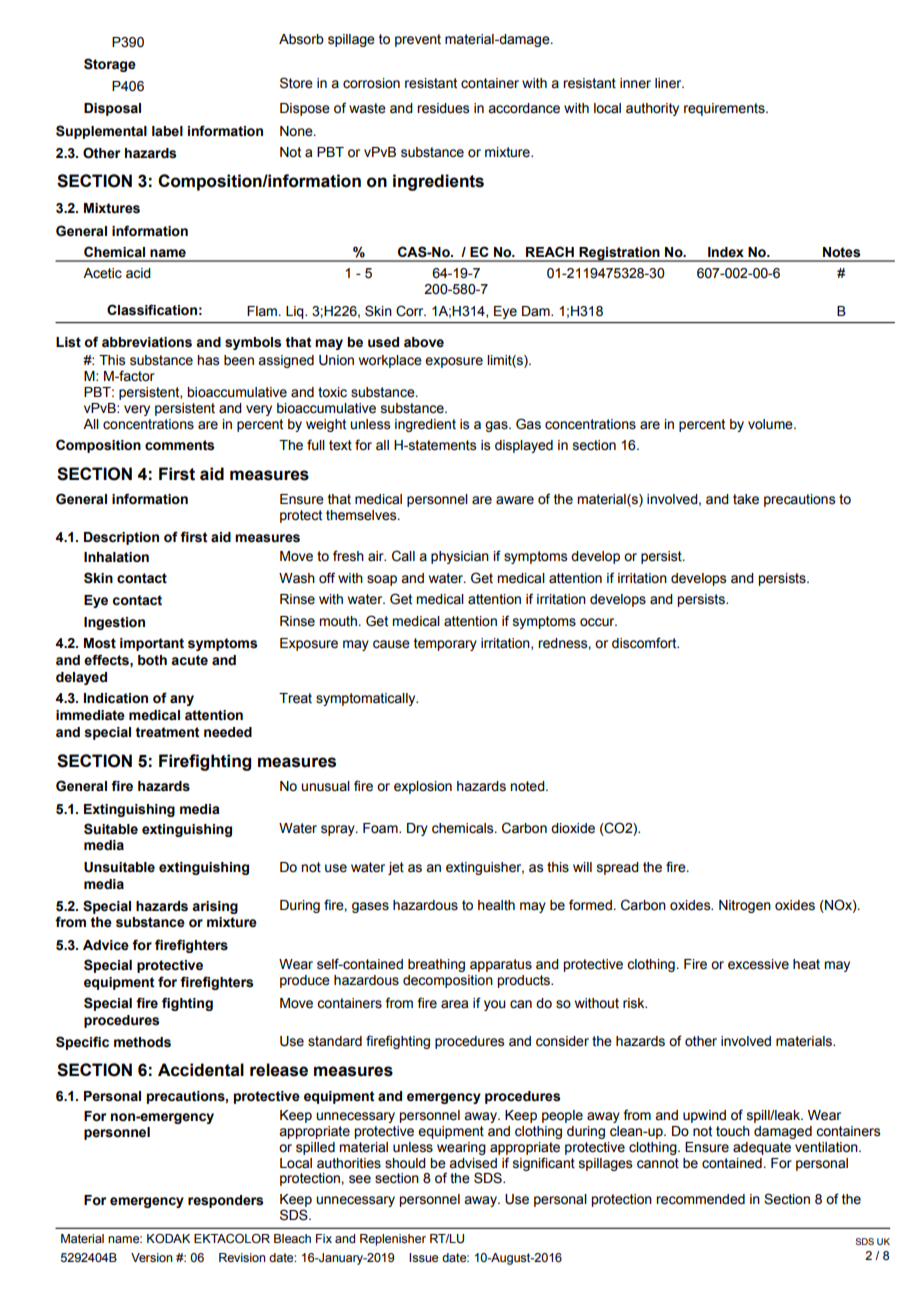 The image size is (924, 1308). Describe the element at coordinates (443, 108) in the screenshot. I see `residues` at that location.
